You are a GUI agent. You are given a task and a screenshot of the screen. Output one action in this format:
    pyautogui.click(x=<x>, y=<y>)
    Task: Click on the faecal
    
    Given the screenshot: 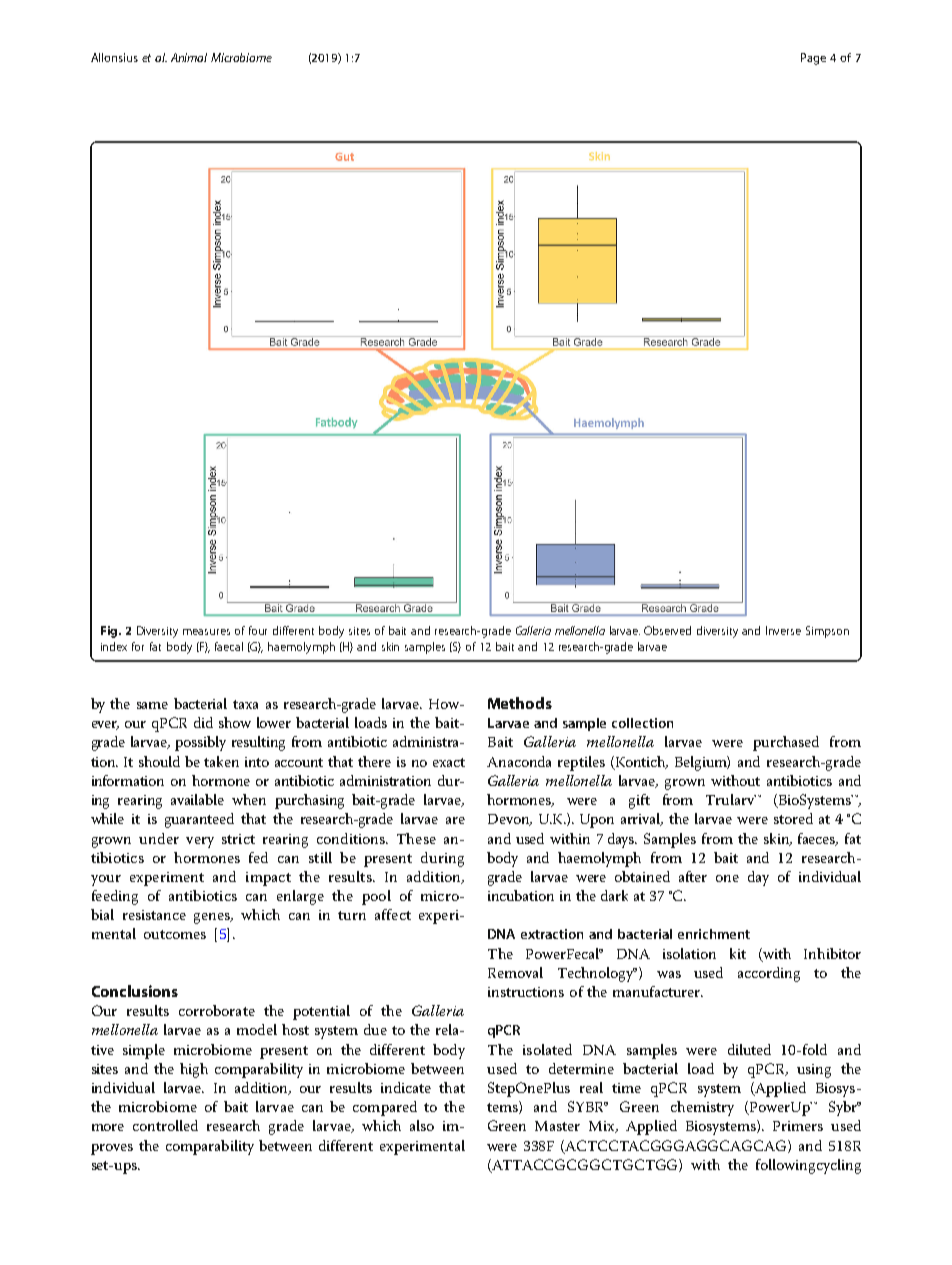 What is the action you would take?
    pyautogui.click(x=229, y=646)
